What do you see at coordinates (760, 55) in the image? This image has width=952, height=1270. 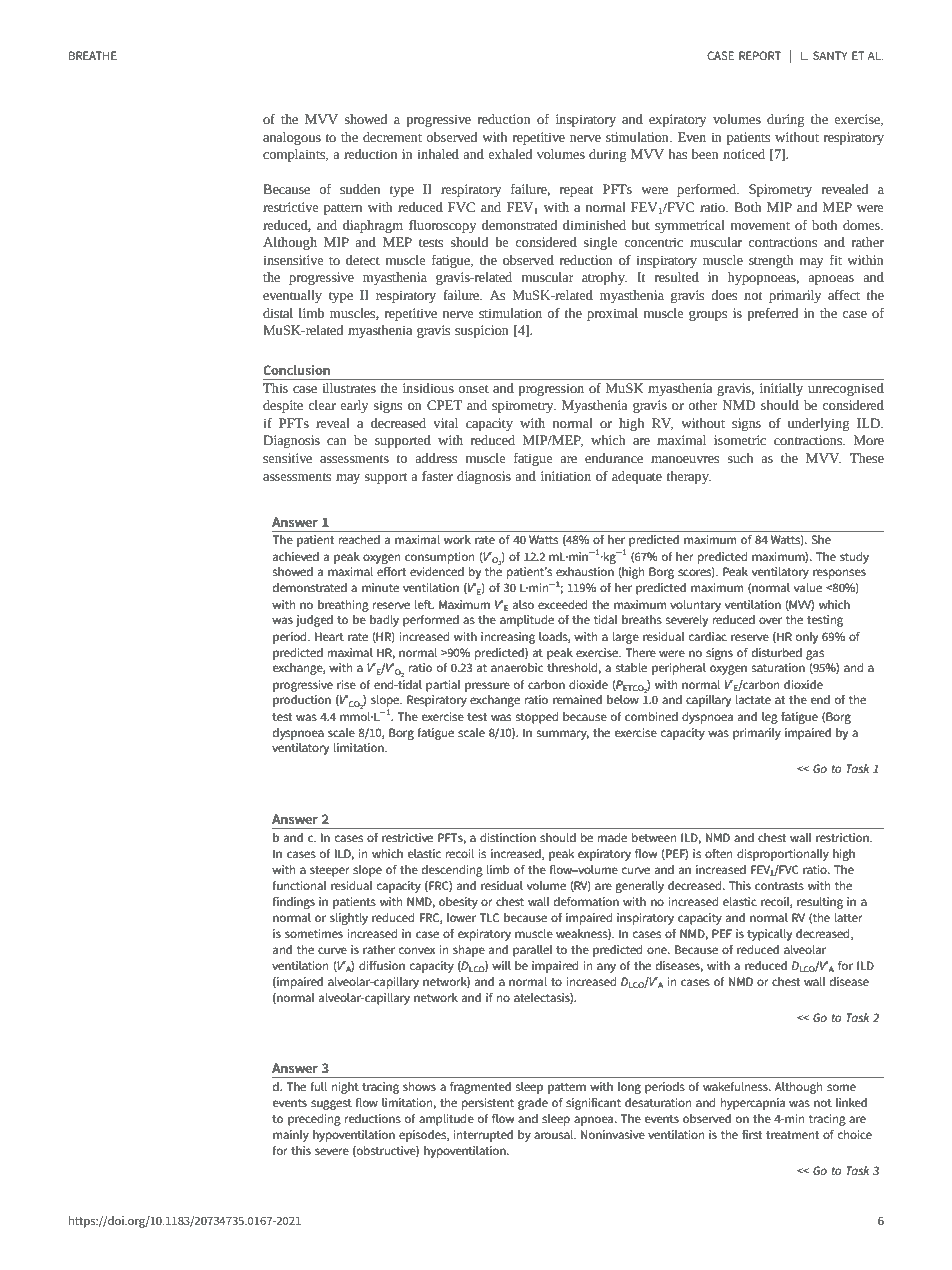 I see `REPORT` at bounding box center [760, 55].
